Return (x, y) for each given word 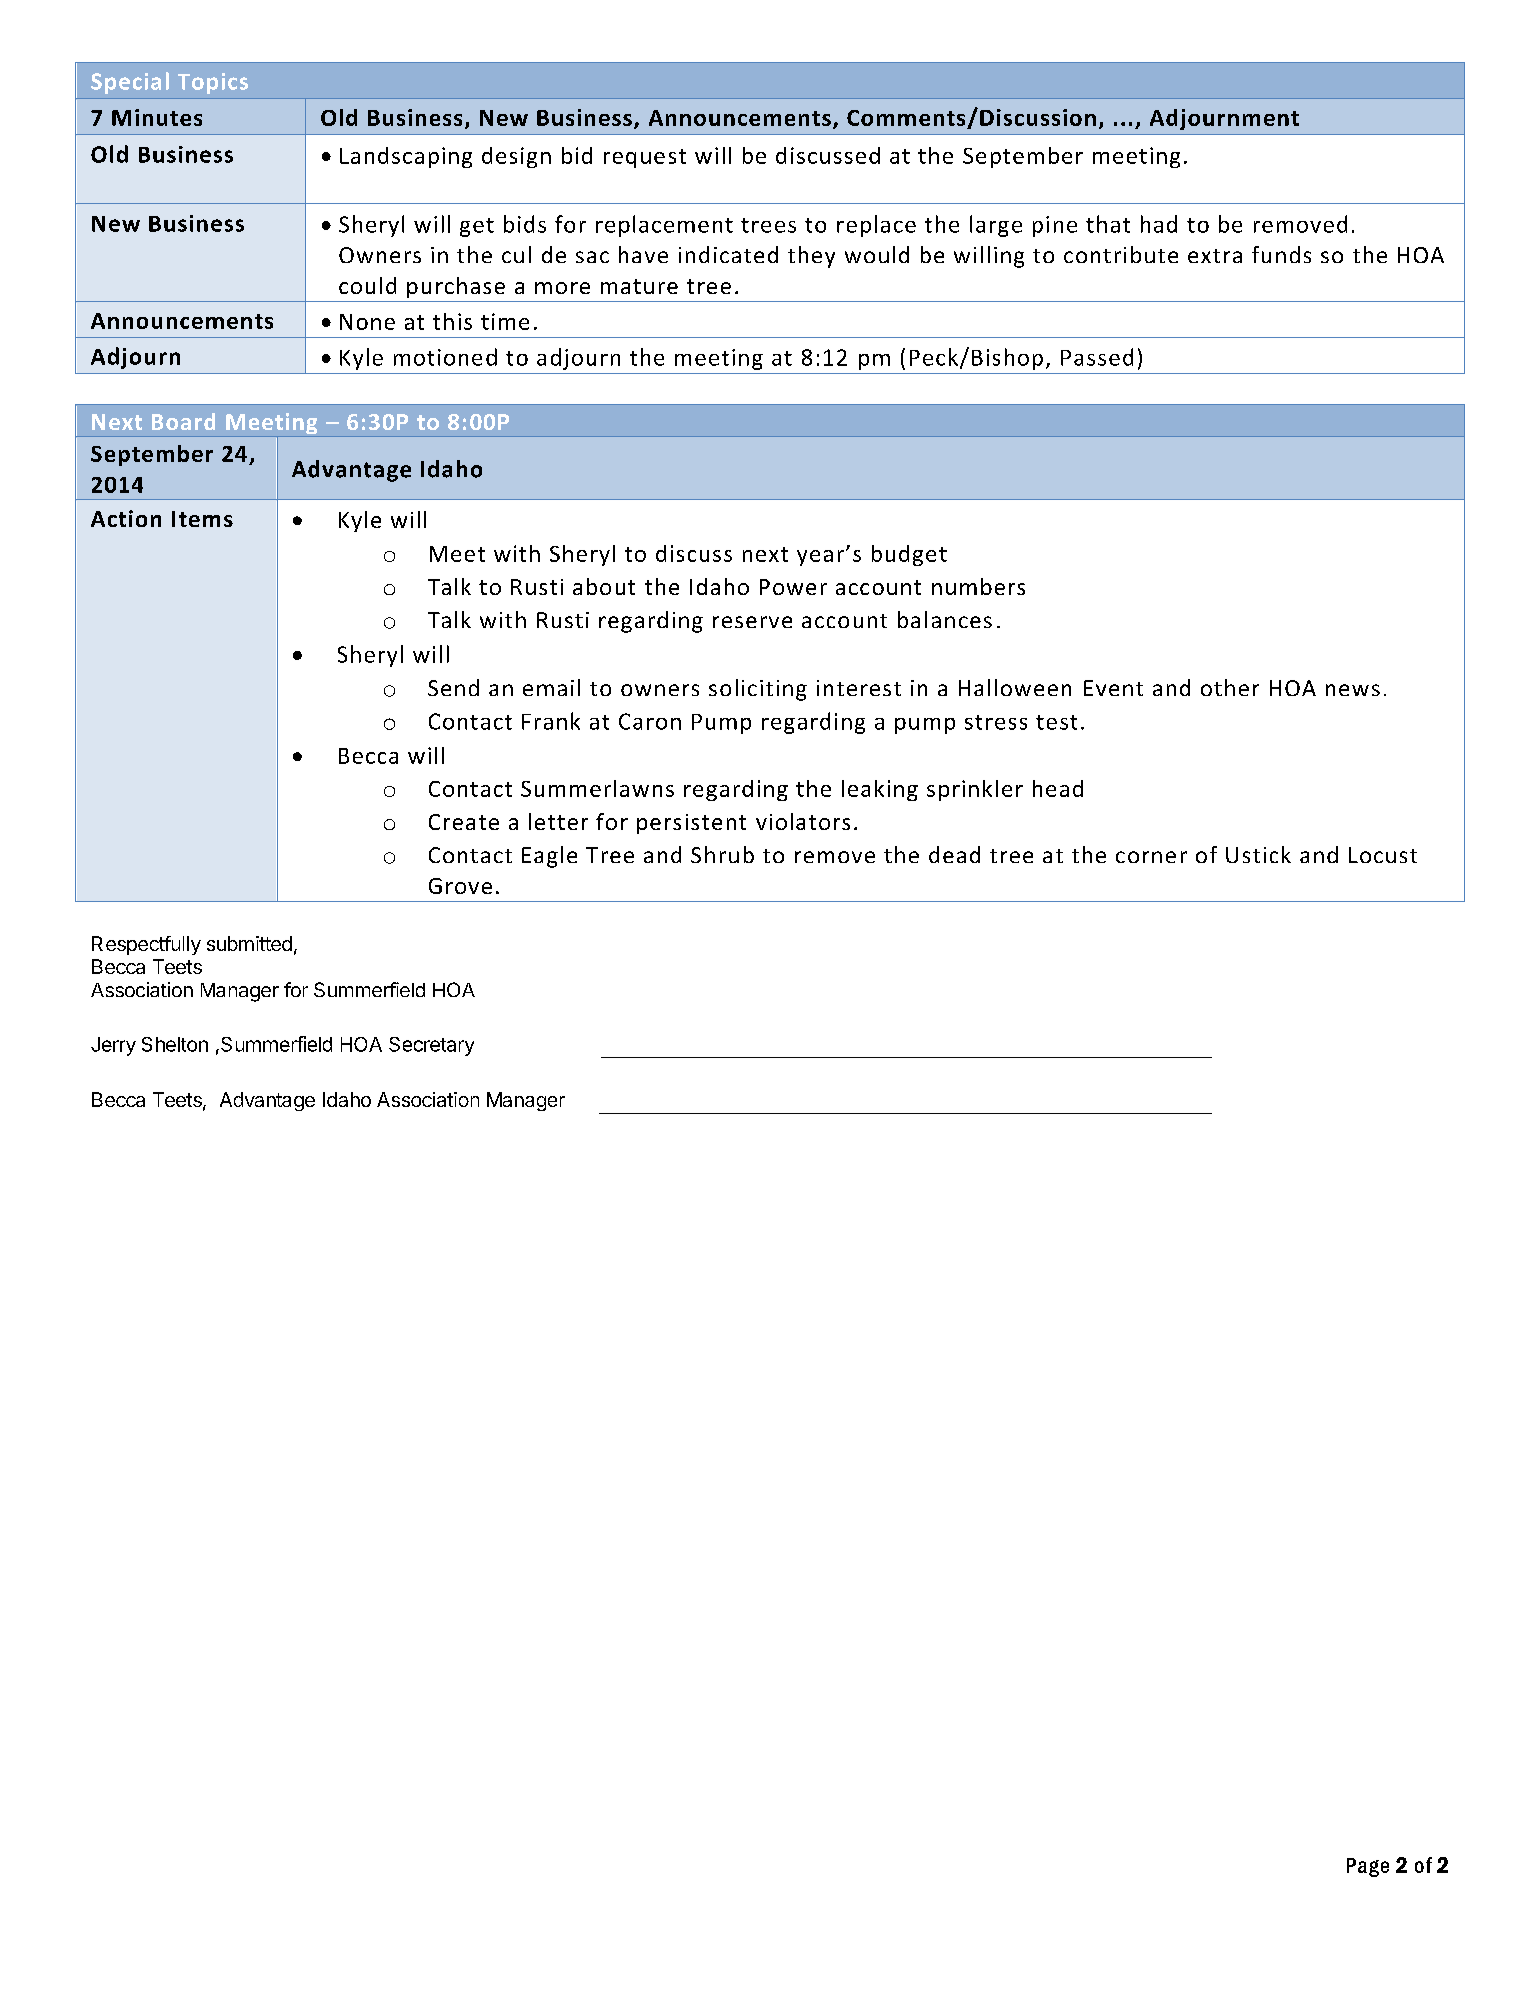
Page (1368, 1867)
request (645, 158)
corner (1151, 857)
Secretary (431, 1046)
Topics (213, 83)
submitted (249, 943)
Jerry (113, 1046)
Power (793, 587)
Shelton (175, 1044)
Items (202, 519)
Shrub (722, 854)
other (1230, 687)
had (1159, 224)
